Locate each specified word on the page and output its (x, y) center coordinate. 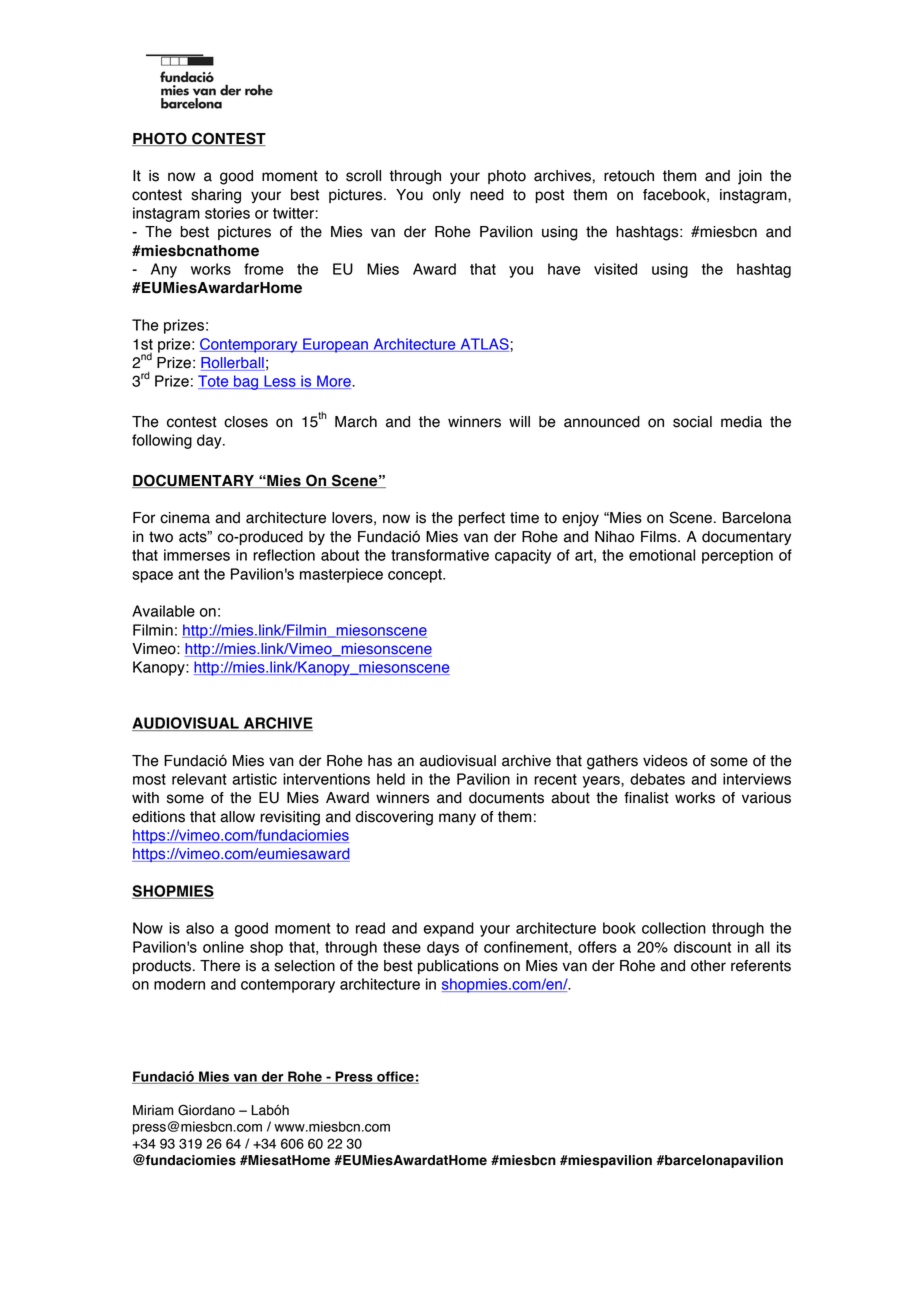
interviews (757, 779)
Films (660, 537)
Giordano (206, 1110)
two (161, 537)
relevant (199, 779)
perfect (481, 519)
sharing (216, 196)
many (457, 819)
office (395, 1077)
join (750, 177)
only (447, 196)
